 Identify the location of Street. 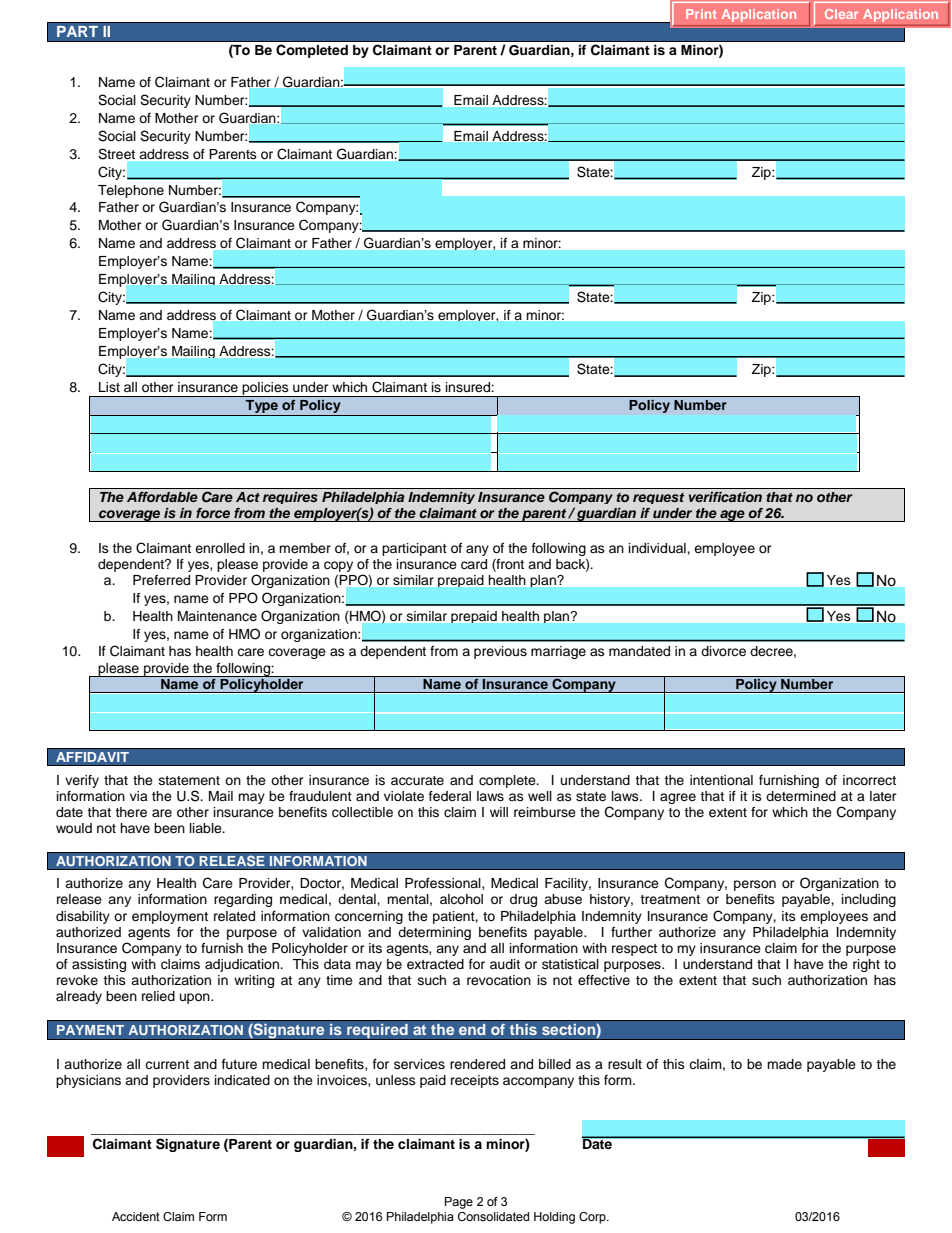
(116, 154).
